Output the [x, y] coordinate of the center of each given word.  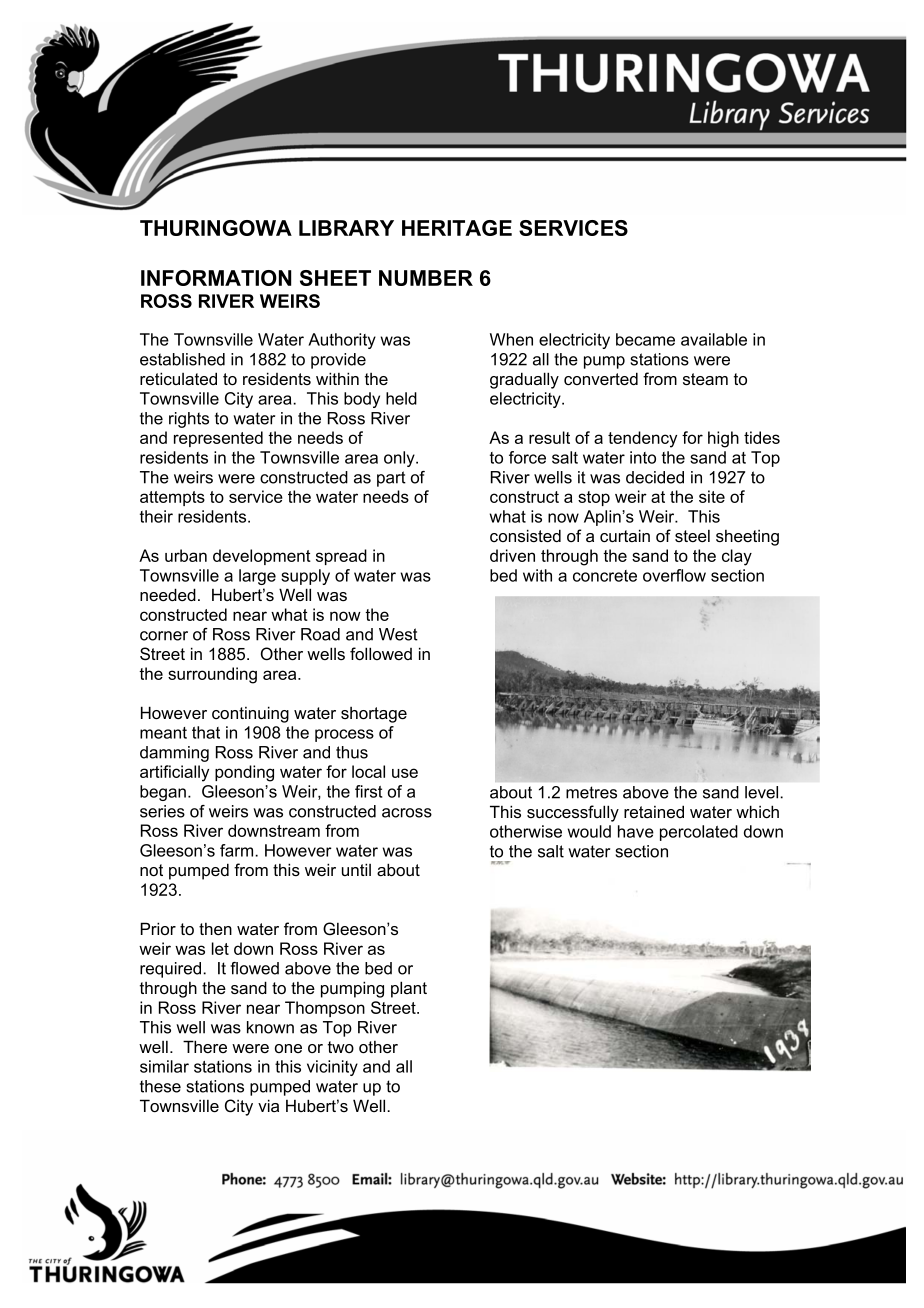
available [714, 339]
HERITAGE [457, 228]
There [205, 1046]
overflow [674, 575]
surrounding [212, 675]
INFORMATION [216, 278]
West [398, 634]
